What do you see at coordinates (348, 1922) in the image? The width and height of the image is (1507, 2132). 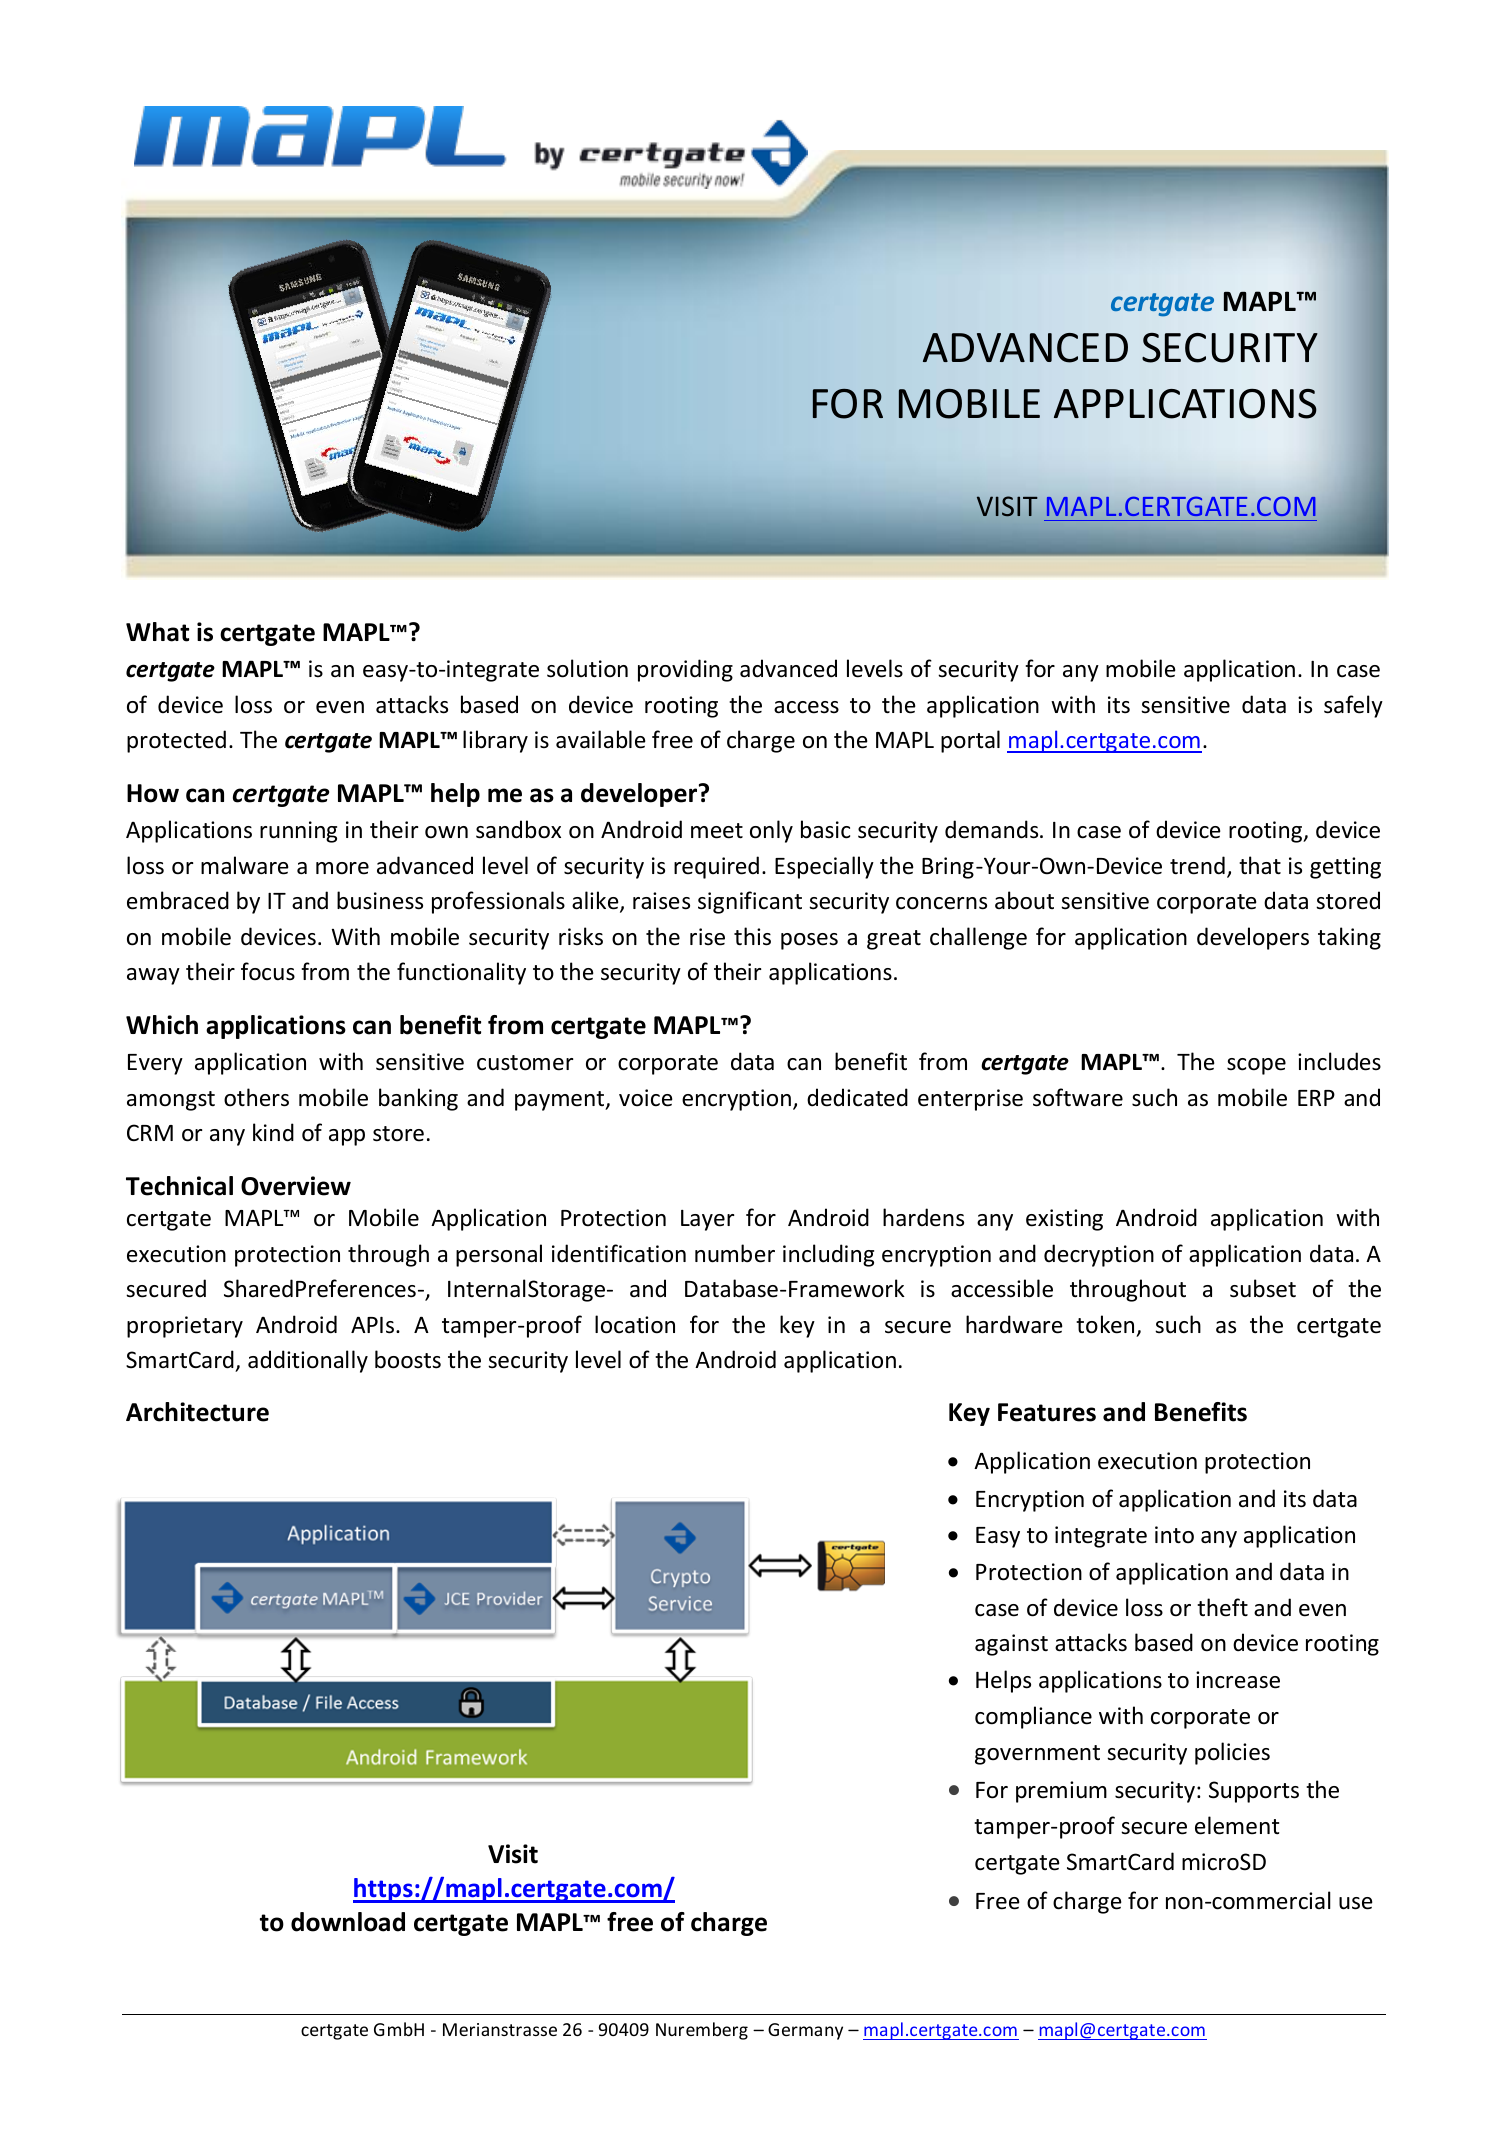 I see `download` at bounding box center [348, 1922].
